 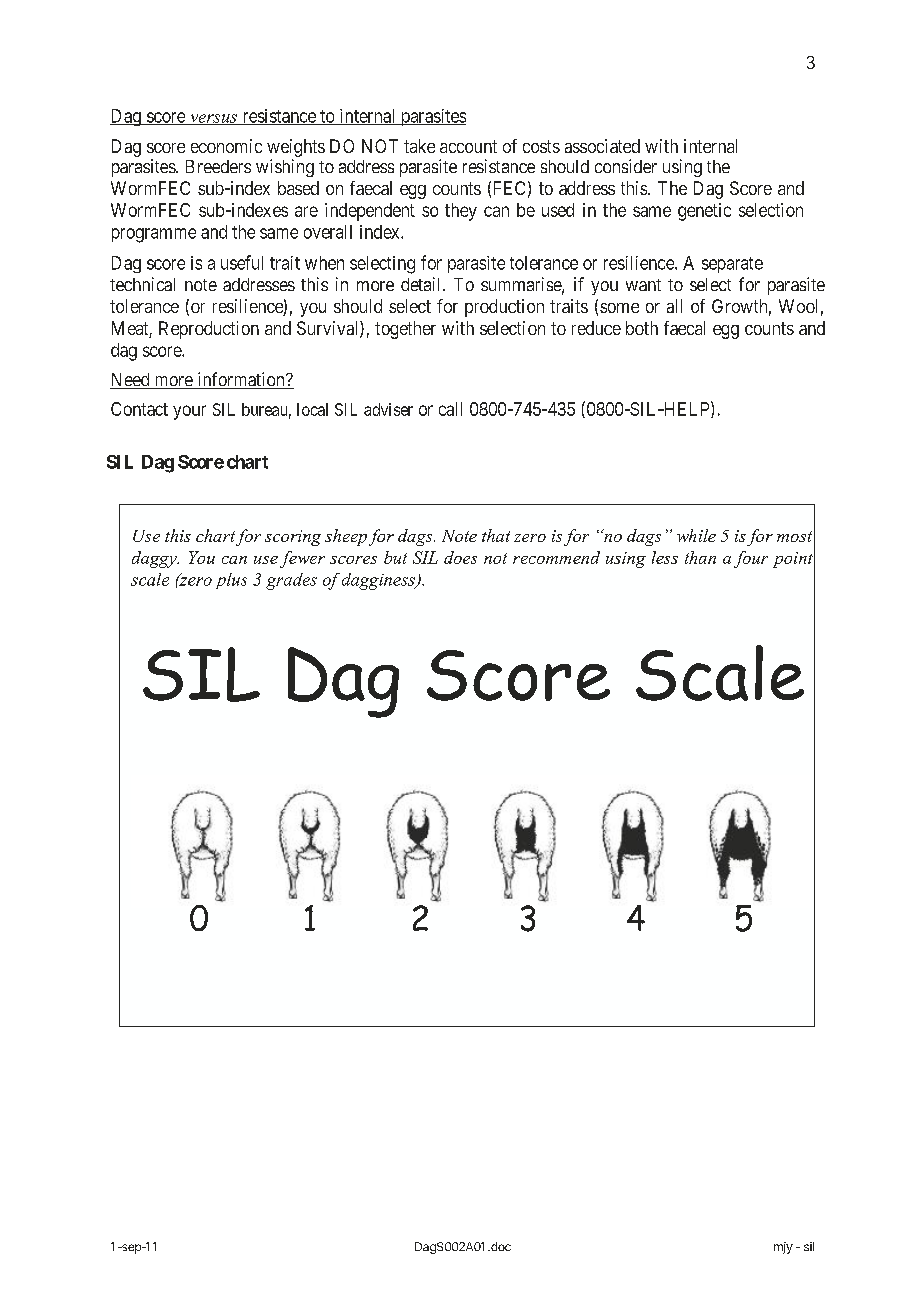 What do you see at coordinates (213, 119) in the screenshot?
I see `versus` at bounding box center [213, 119].
